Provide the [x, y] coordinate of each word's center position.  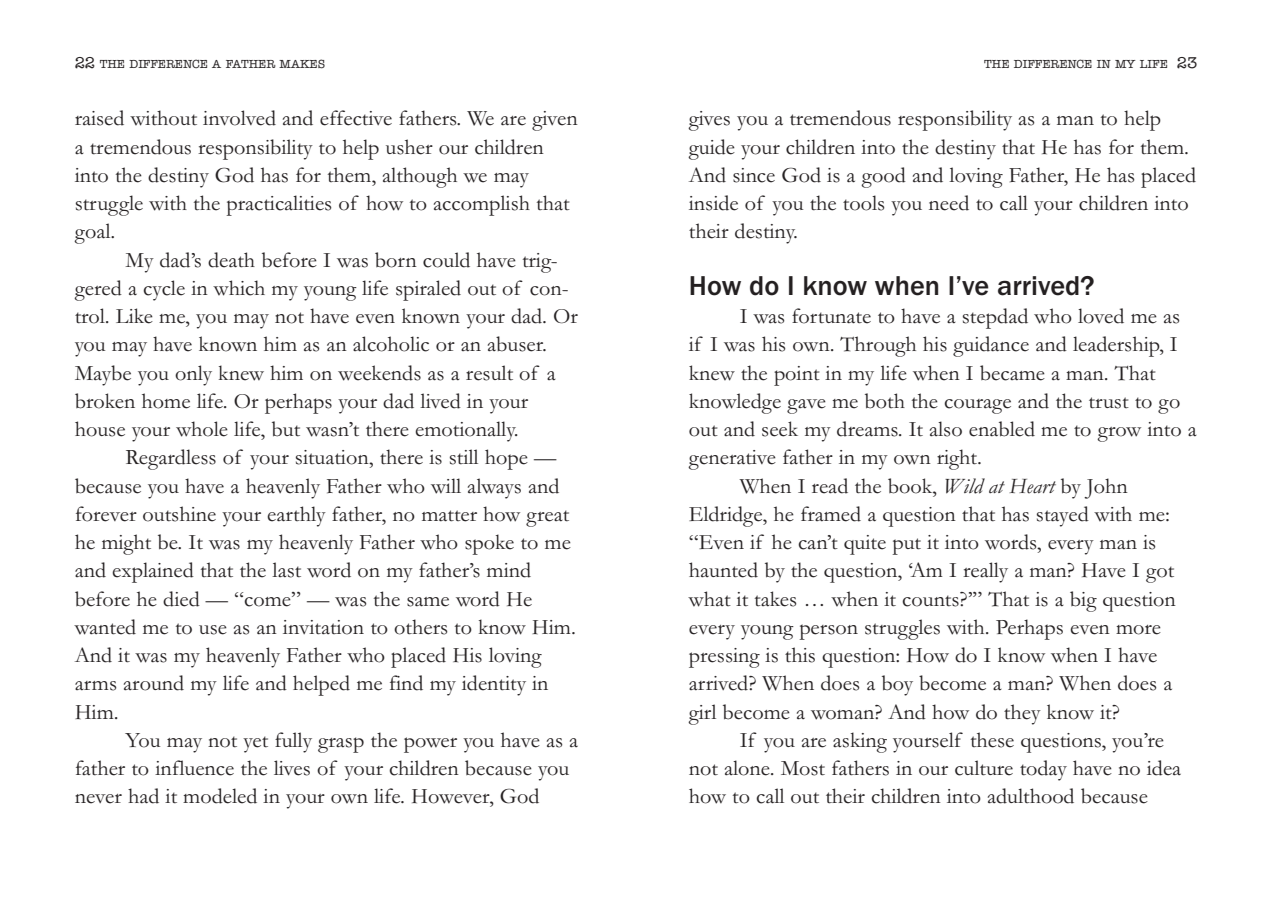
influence [194, 768]
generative [732, 460]
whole [202, 429]
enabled [1002, 429]
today [1043, 770]
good [883, 177]
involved [239, 118]
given [555, 121]
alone [748, 768]
